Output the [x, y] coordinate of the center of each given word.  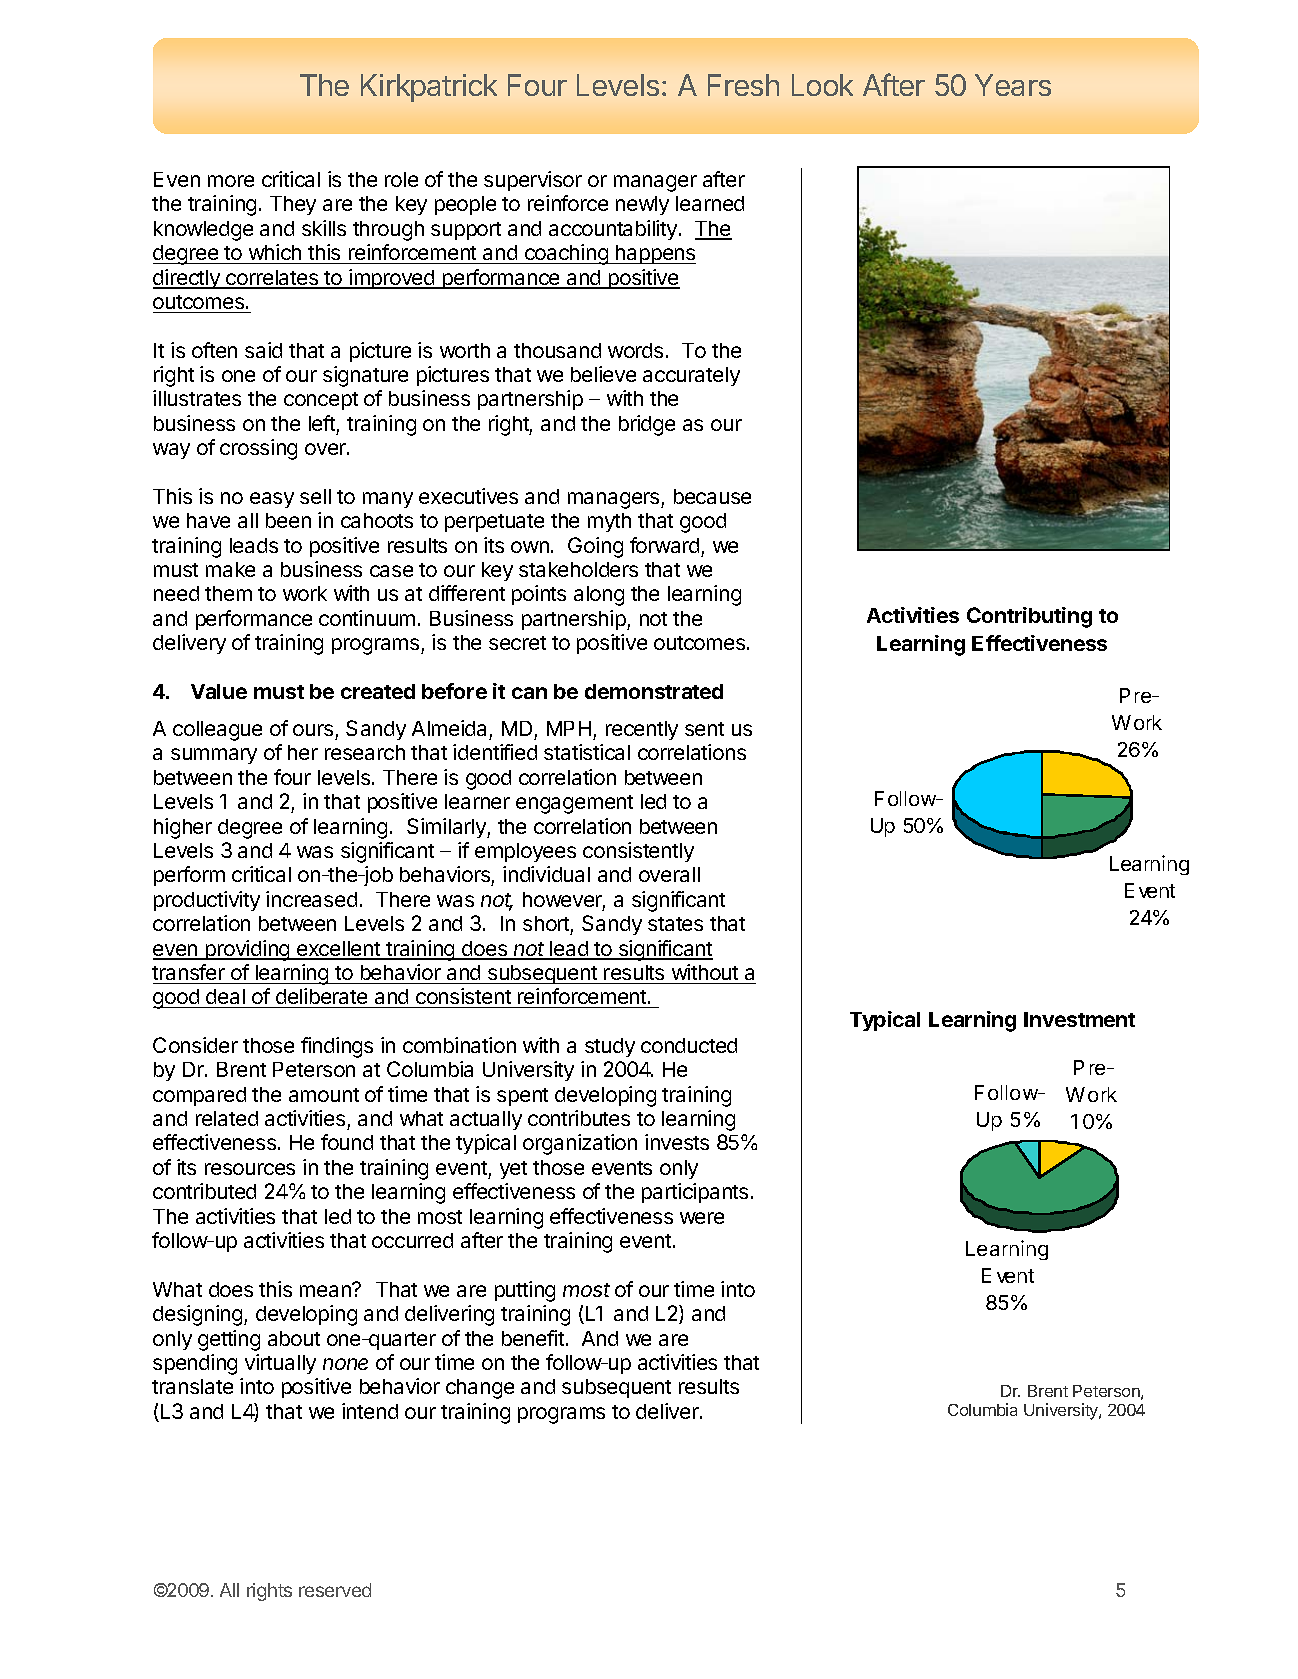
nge [497, 1390]
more [231, 181]
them [228, 593]
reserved [335, 1590]
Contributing [1029, 617]
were [702, 1218]
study [610, 1047]
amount [324, 1095]
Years [1013, 85]
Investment [1079, 1019]
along [599, 596]
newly [642, 205]
